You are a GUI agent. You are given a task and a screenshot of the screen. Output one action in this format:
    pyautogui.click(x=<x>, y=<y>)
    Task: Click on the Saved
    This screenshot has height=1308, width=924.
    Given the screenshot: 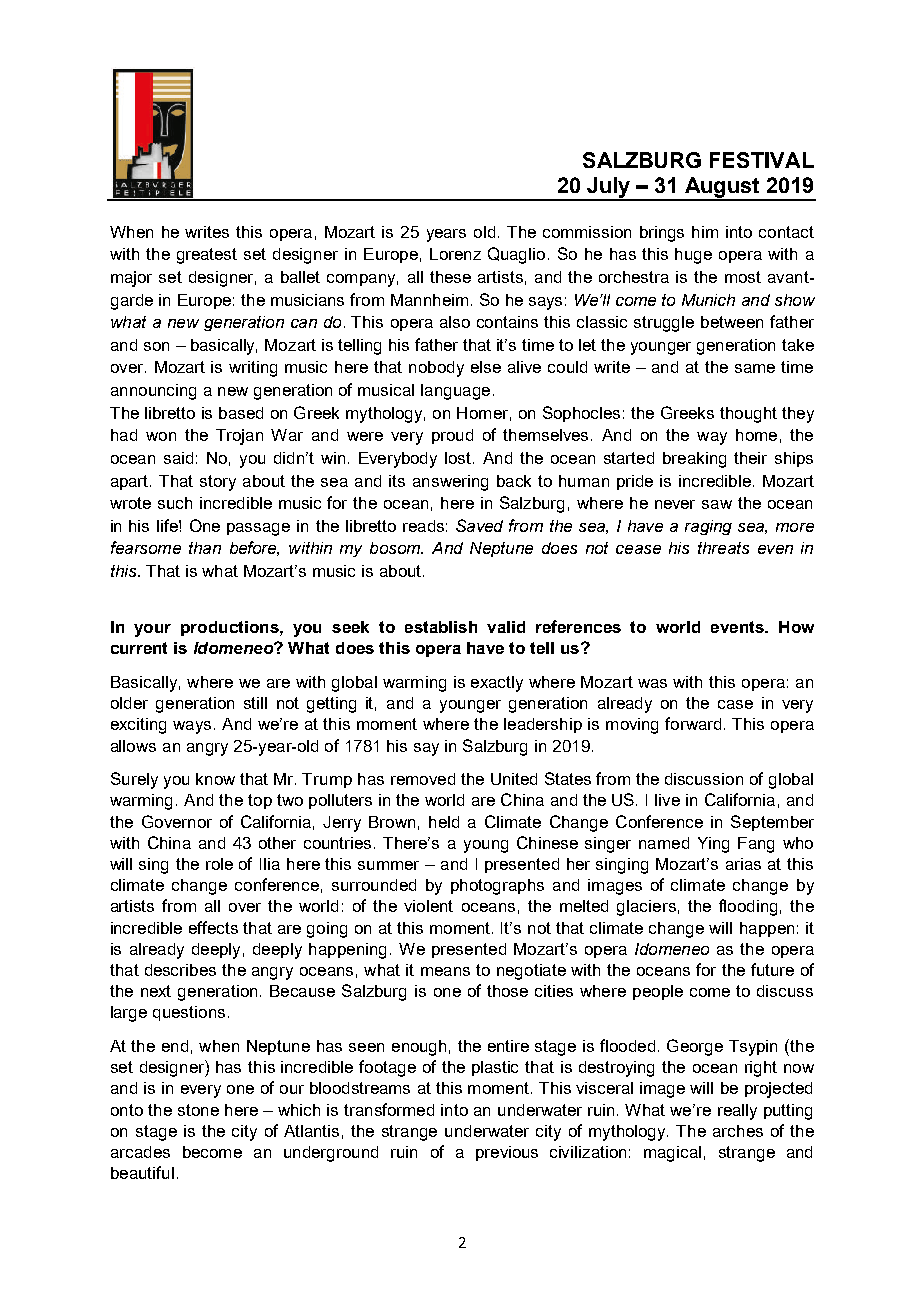 What is the action you would take?
    pyautogui.click(x=479, y=525)
